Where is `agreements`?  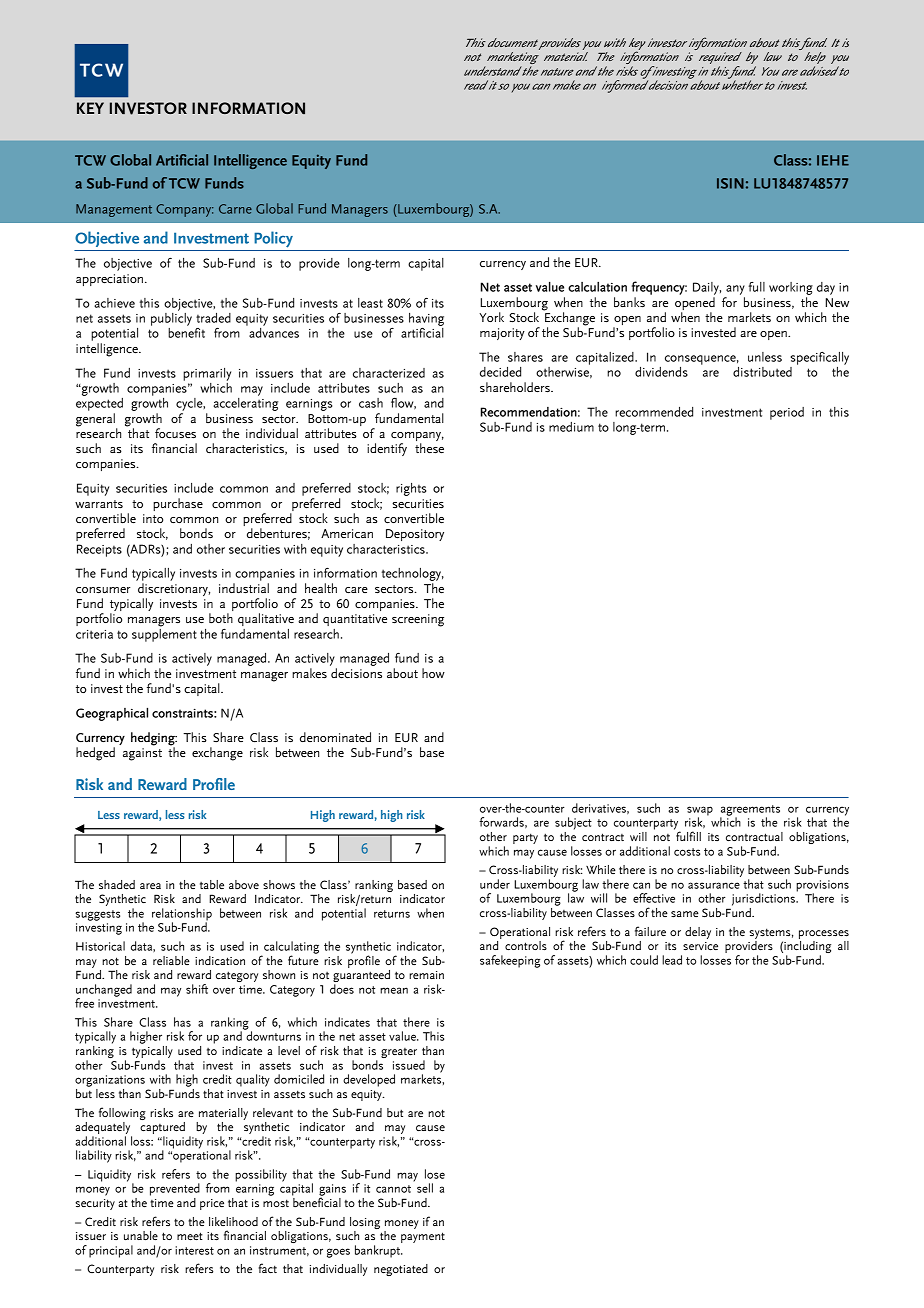 agreements is located at coordinates (750, 811).
